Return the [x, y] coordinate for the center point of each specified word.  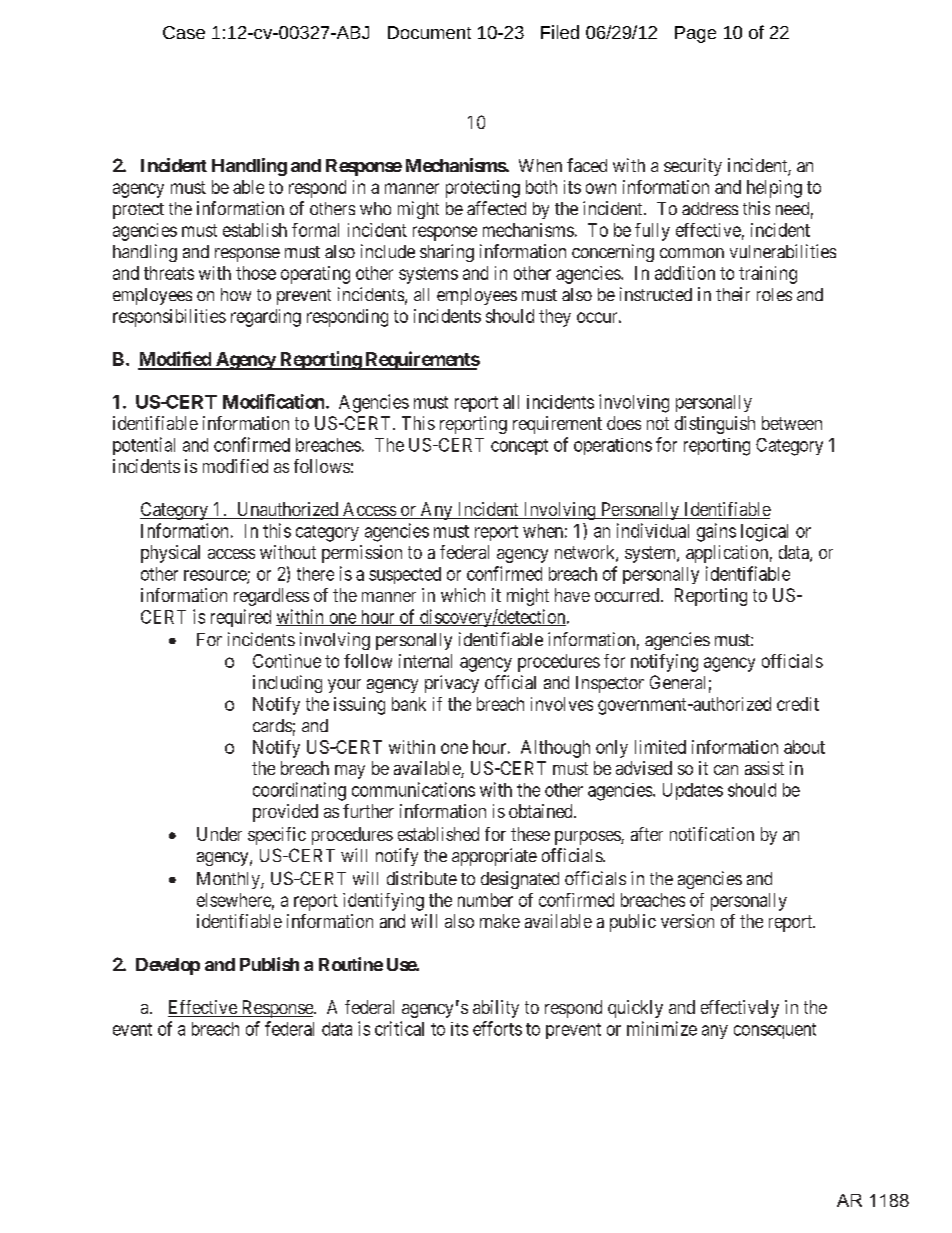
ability [496, 1009]
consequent [775, 1031]
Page [695, 34]
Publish [269, 964]
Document [429, 32]
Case [184, 32]
